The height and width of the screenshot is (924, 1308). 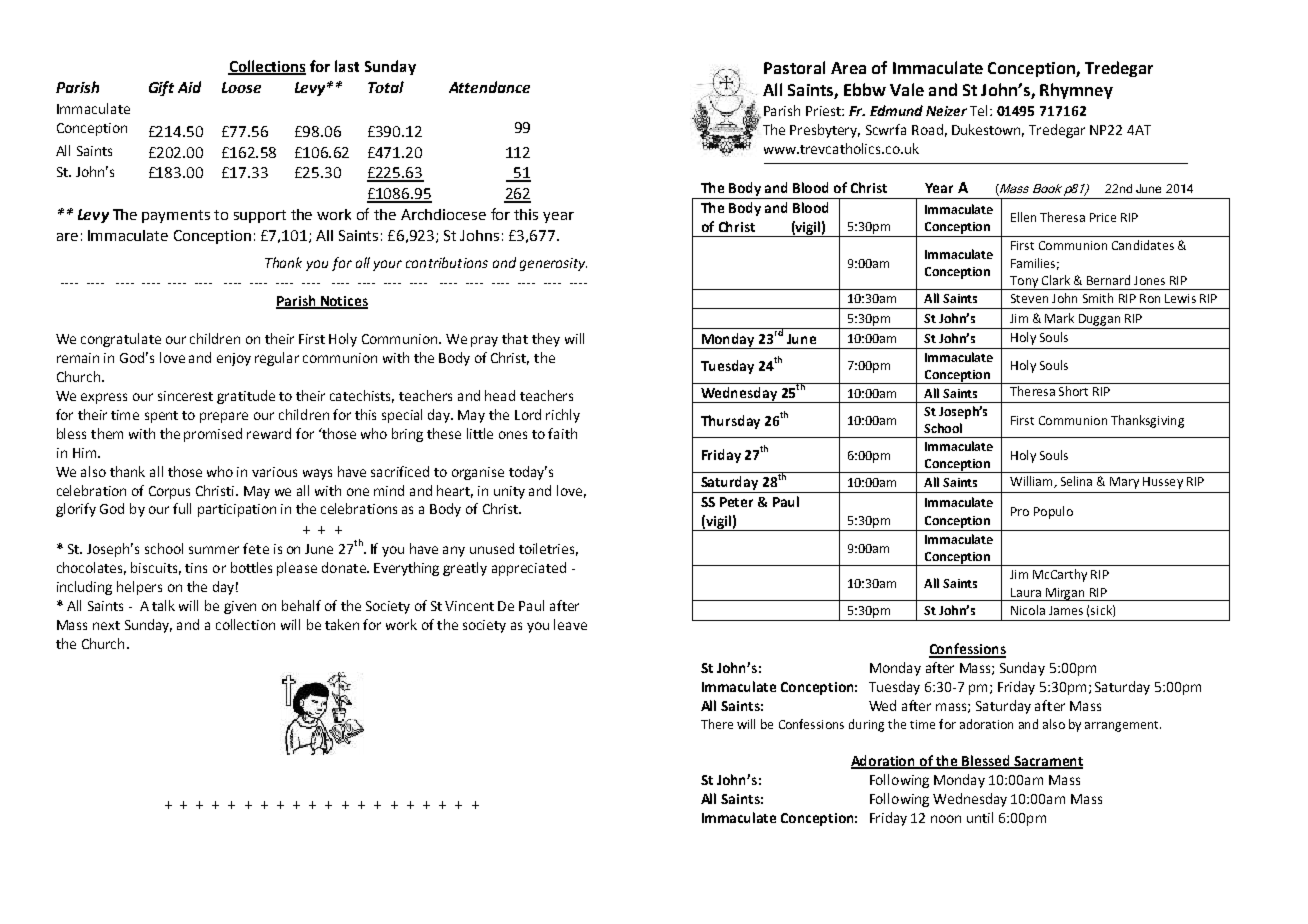 What do you see at coordinates (106, 625) in the screenshot?
I see `next` at bounding box center [106, 625].
